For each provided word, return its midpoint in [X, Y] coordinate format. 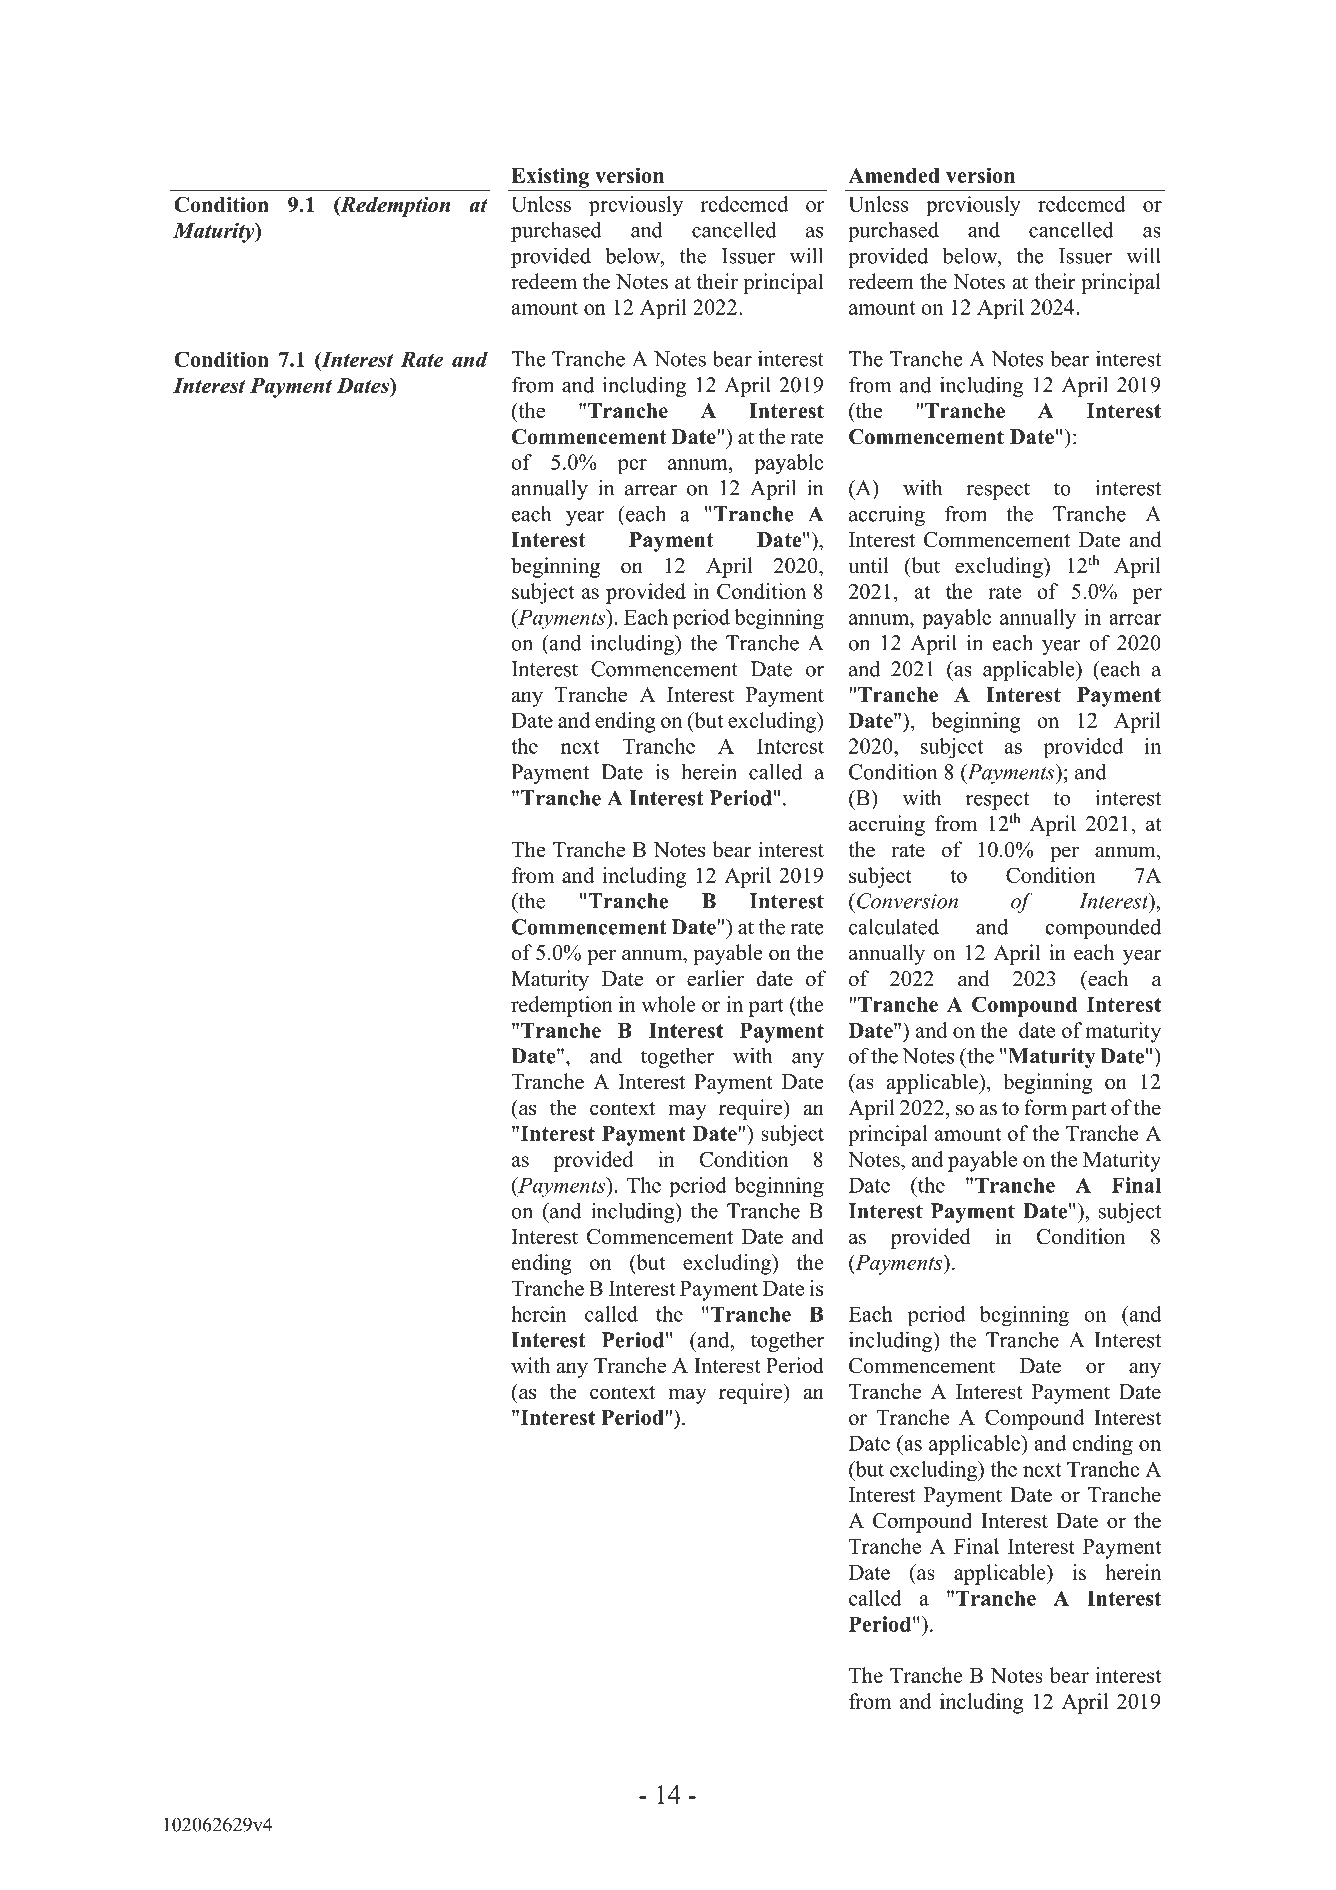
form [1045, 1107]
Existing [550, 177]
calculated [894, 926]
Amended [894, 175]
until [868, 565]
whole [668, 1004]
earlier [715, 978]
